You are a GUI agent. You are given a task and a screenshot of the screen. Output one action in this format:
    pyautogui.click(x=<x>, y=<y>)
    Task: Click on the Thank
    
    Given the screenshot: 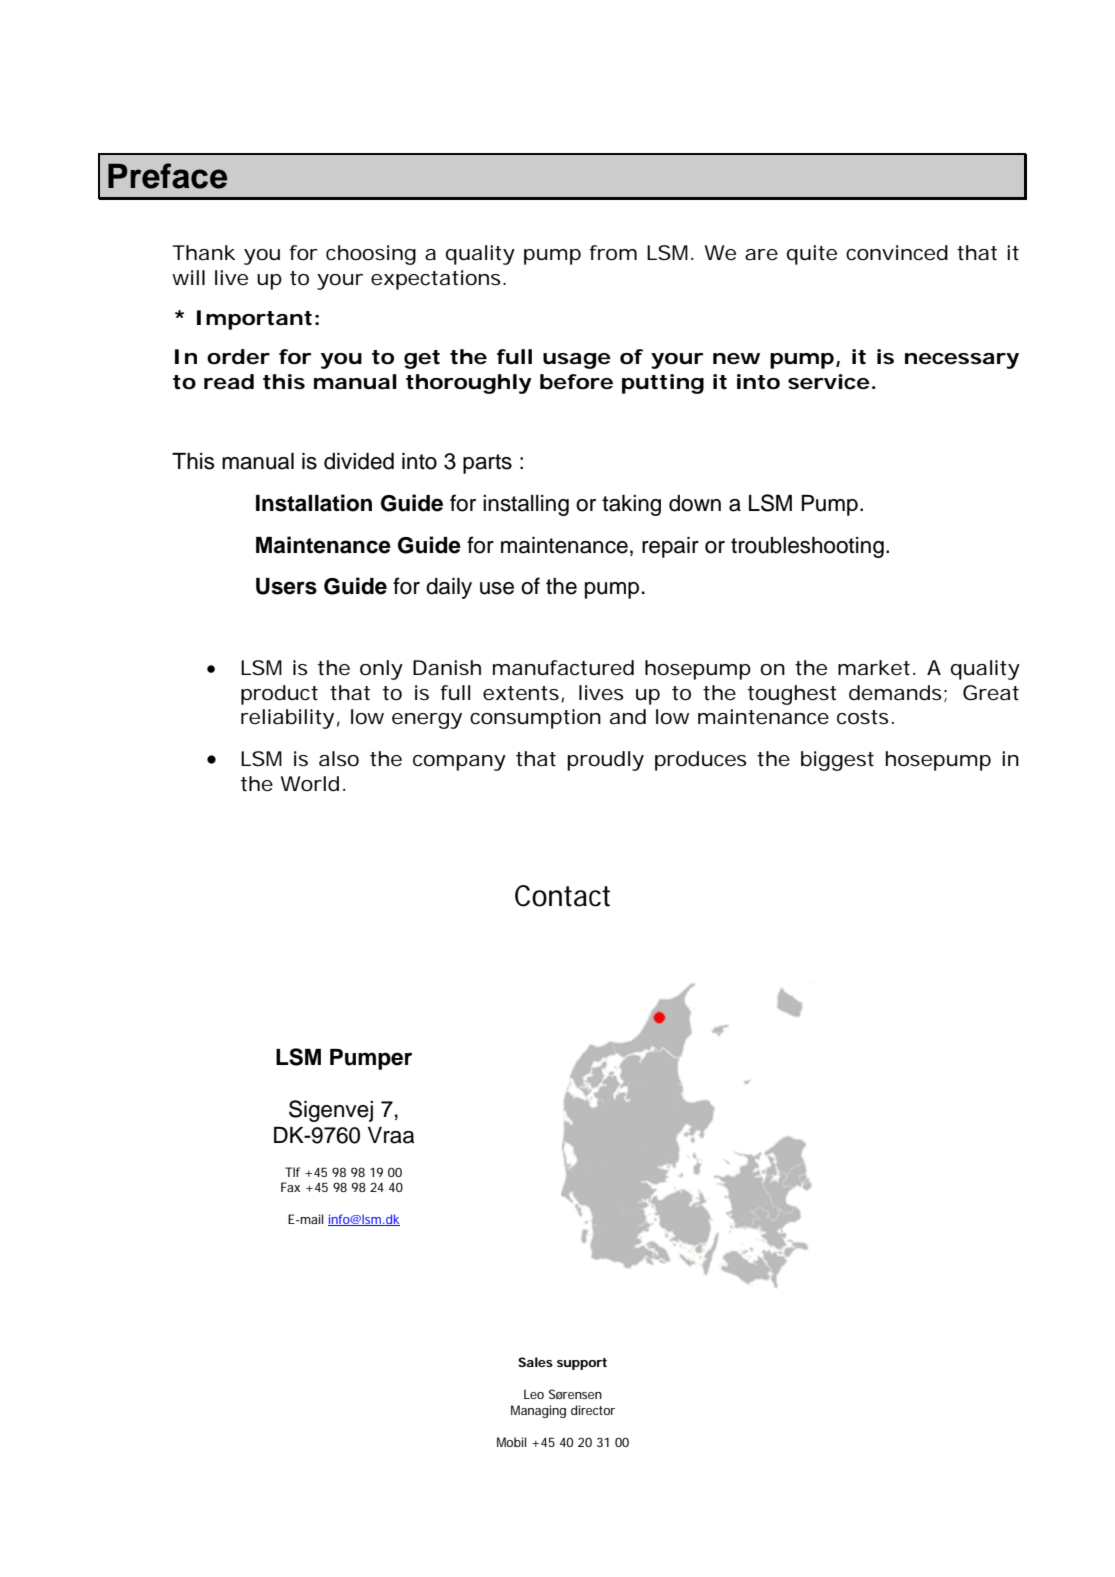 What is the action you would take?
    pyautogui.click(x=204, y=252)
